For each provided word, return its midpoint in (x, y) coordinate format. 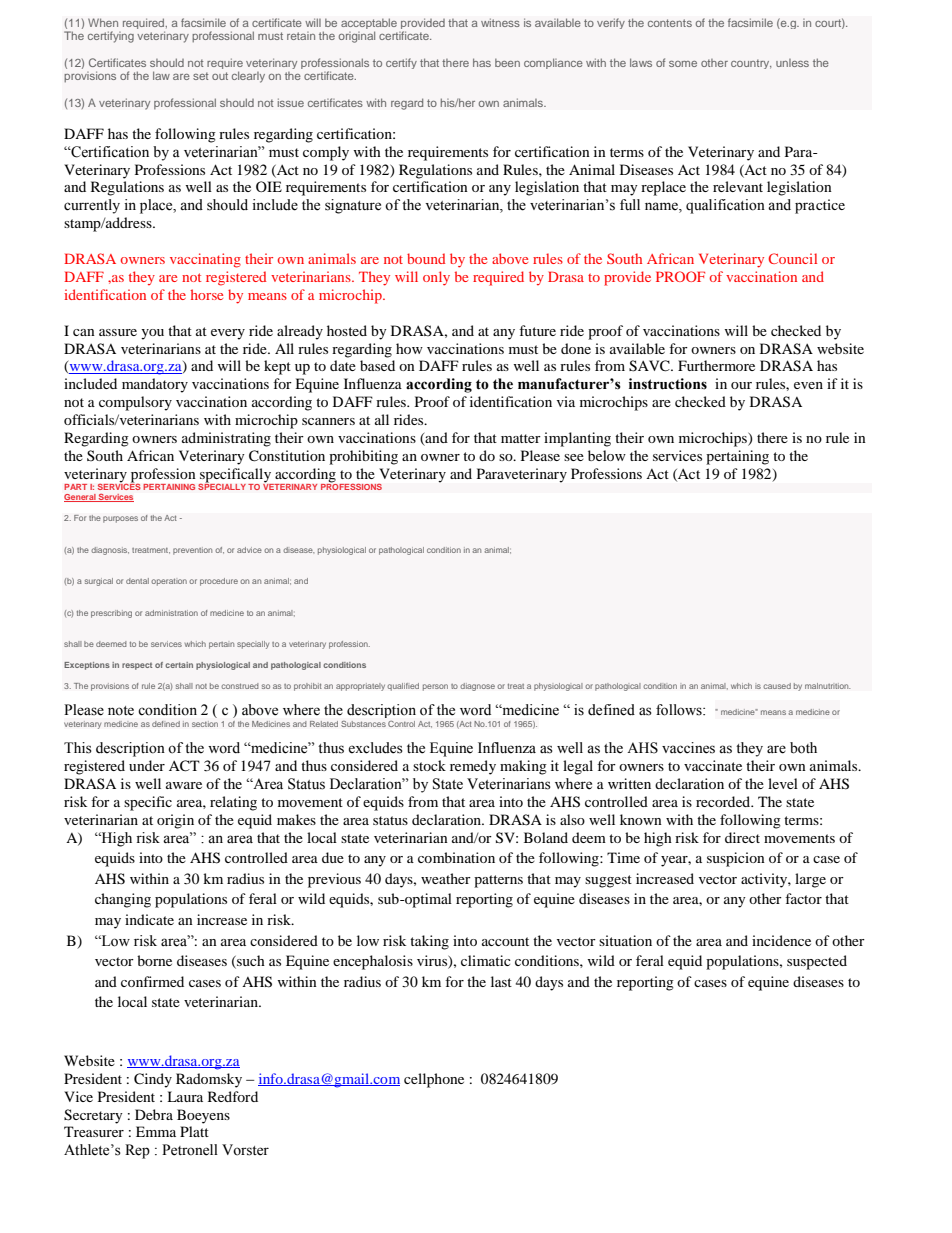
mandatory (155, 385)
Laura (185, 1096)
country (751, 64)
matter (521, 438)
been (507, 63)
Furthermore (716, 365)
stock (429, 765)
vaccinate (713, 765)
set (200, 76)
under (147, 765)
